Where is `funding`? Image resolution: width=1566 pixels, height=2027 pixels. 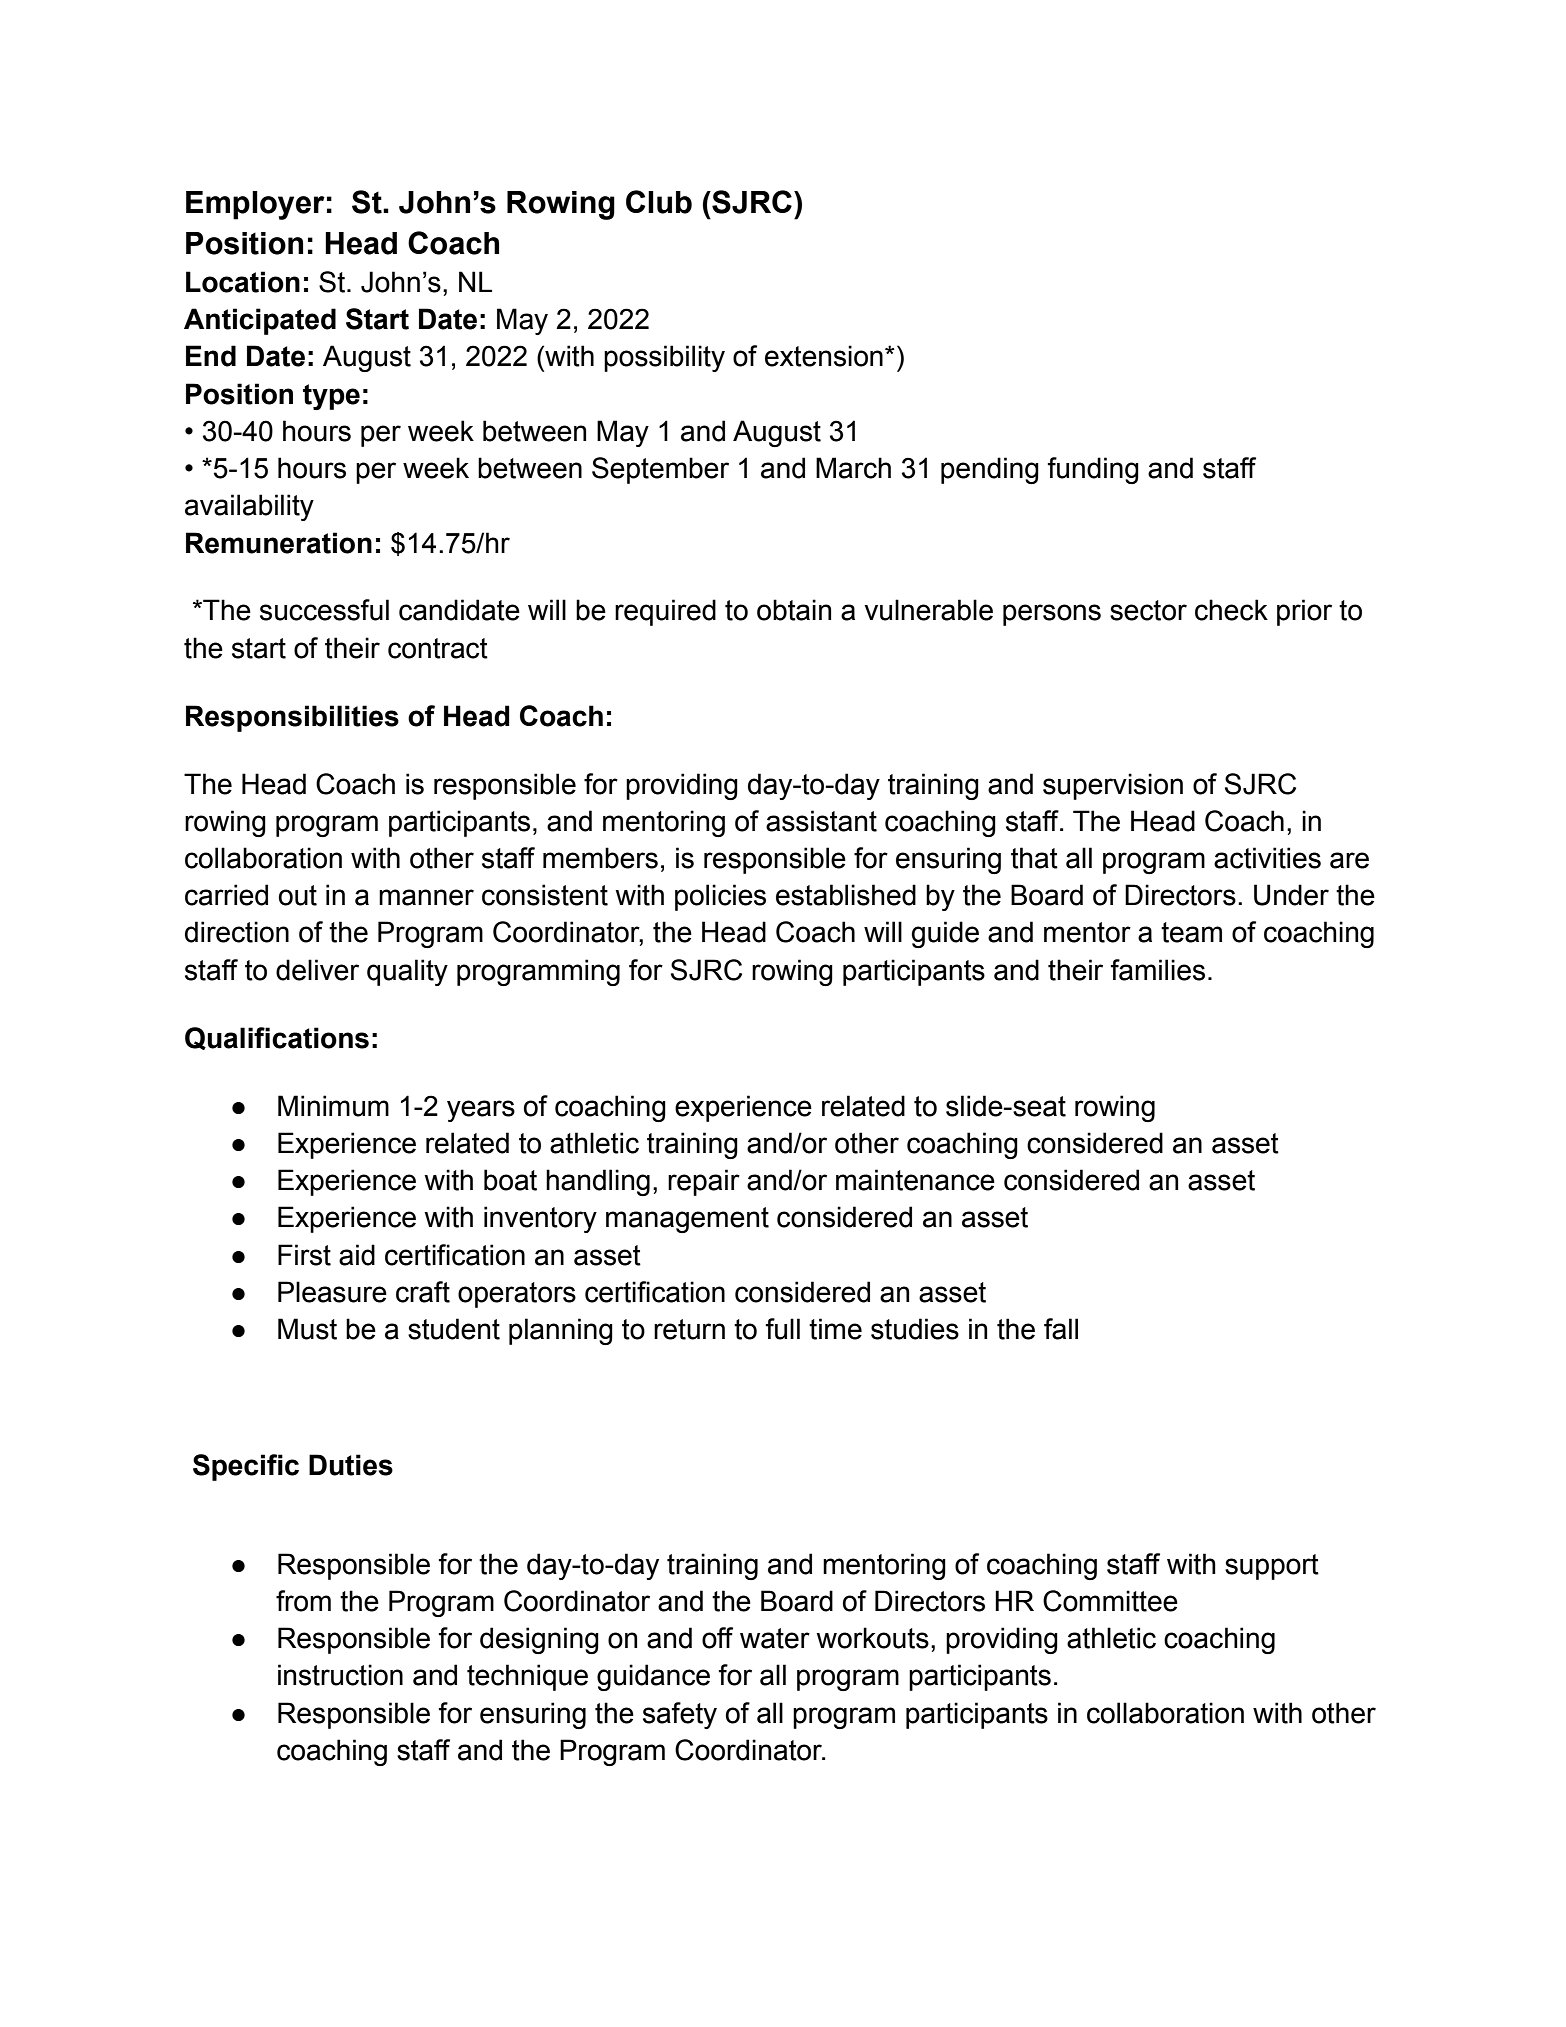 funding is located at coordinates (1093, 470).
